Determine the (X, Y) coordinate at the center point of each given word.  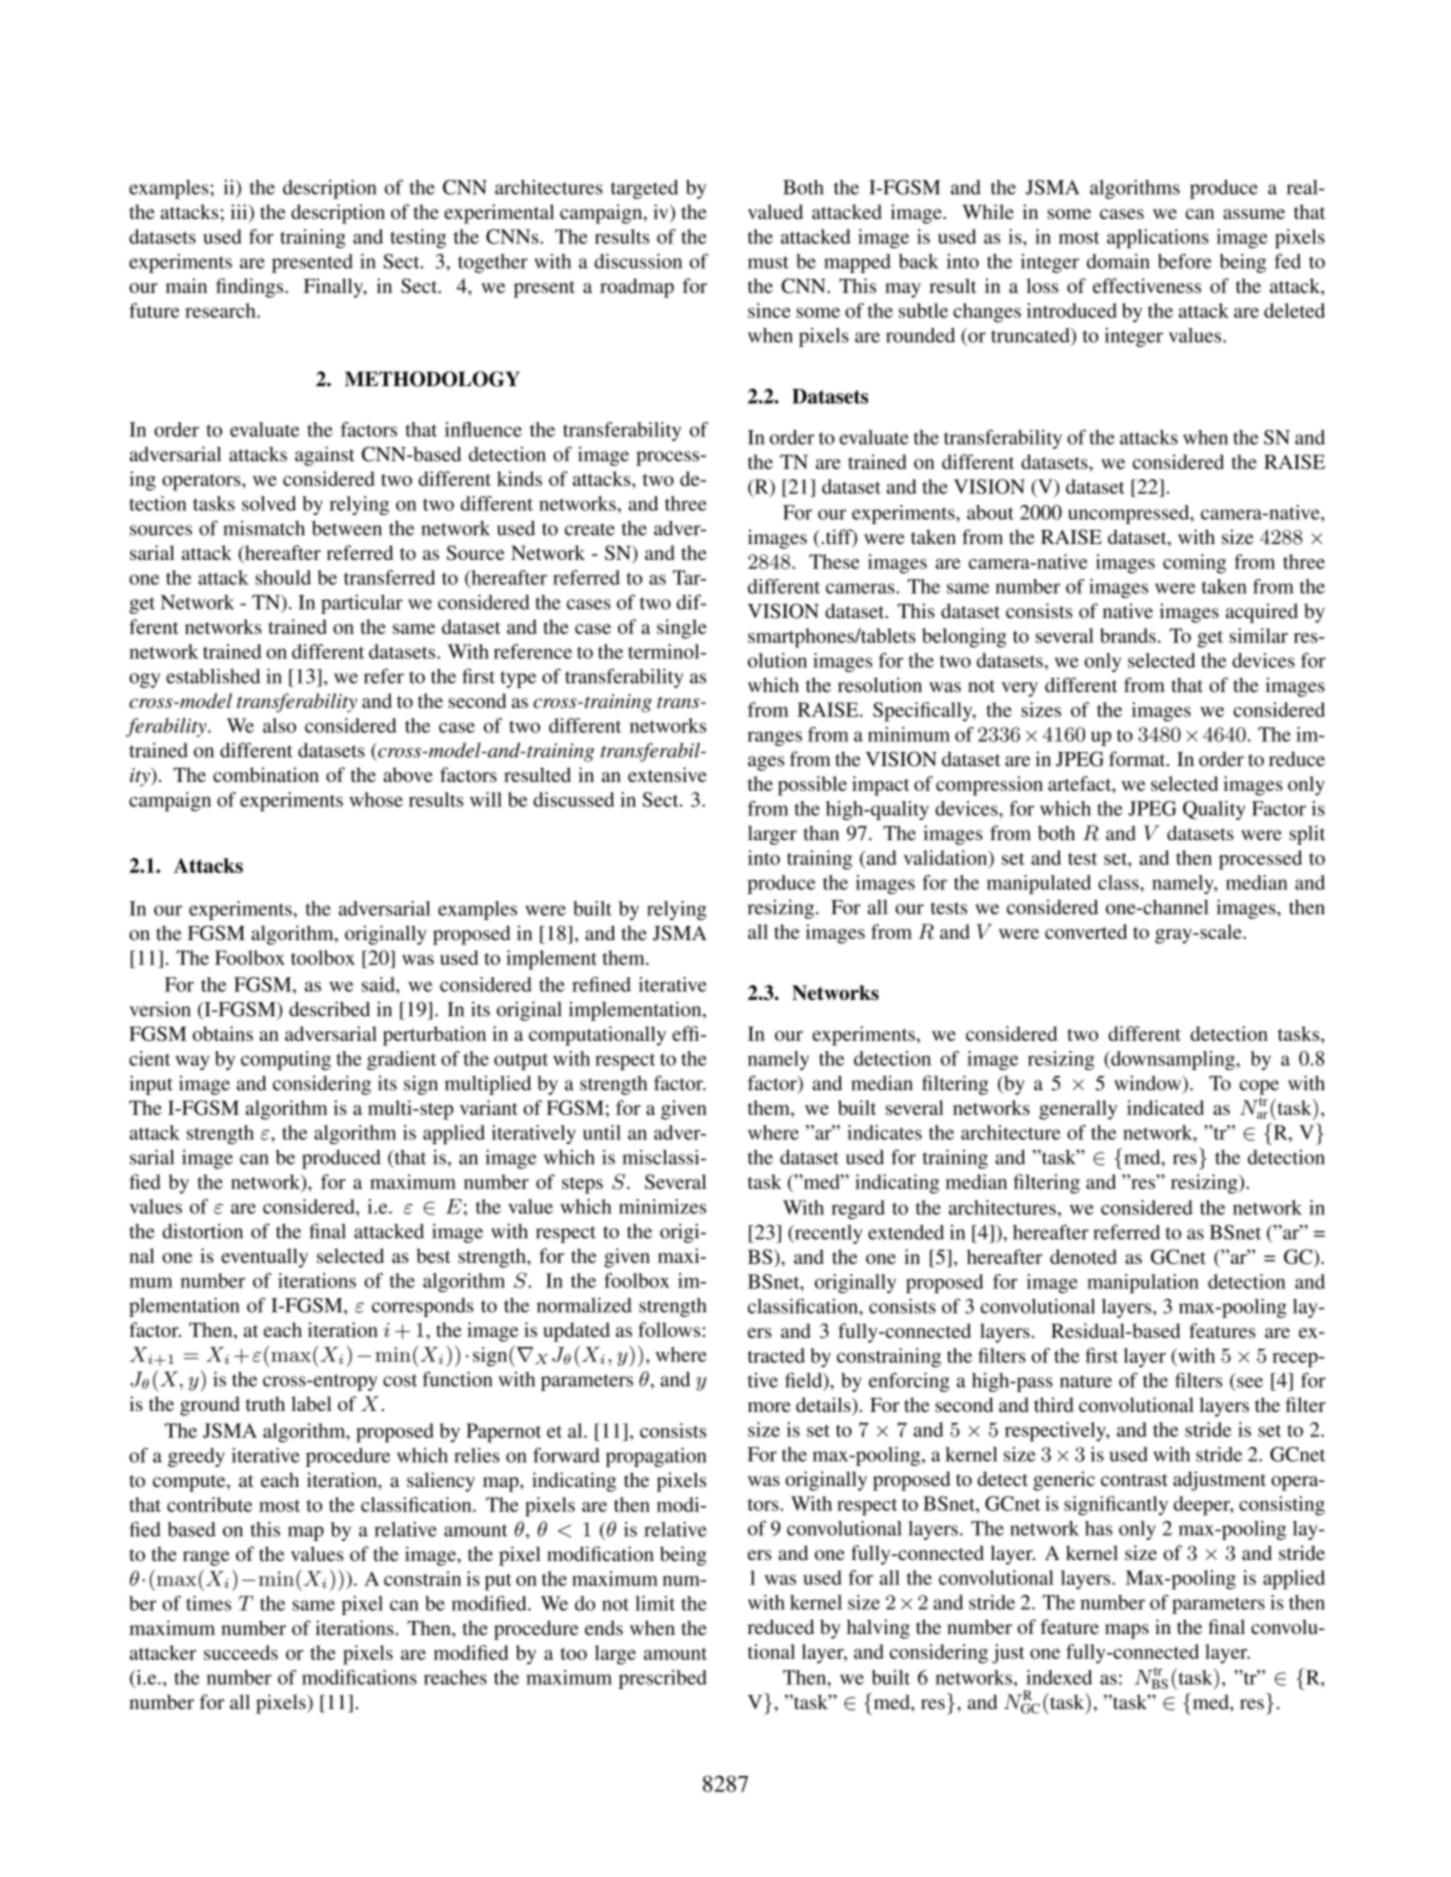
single (682, 629)
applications (1158, 239)
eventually (264, 1258)
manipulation (1143, 1283)
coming (1194, 564)
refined (601, 984)
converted (1086, 931)
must (768, 262)
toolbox (323, 957)
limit (655, 1603)
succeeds (241, 1652)
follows (669, 1329)
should (283, 577)
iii (240, 211)
